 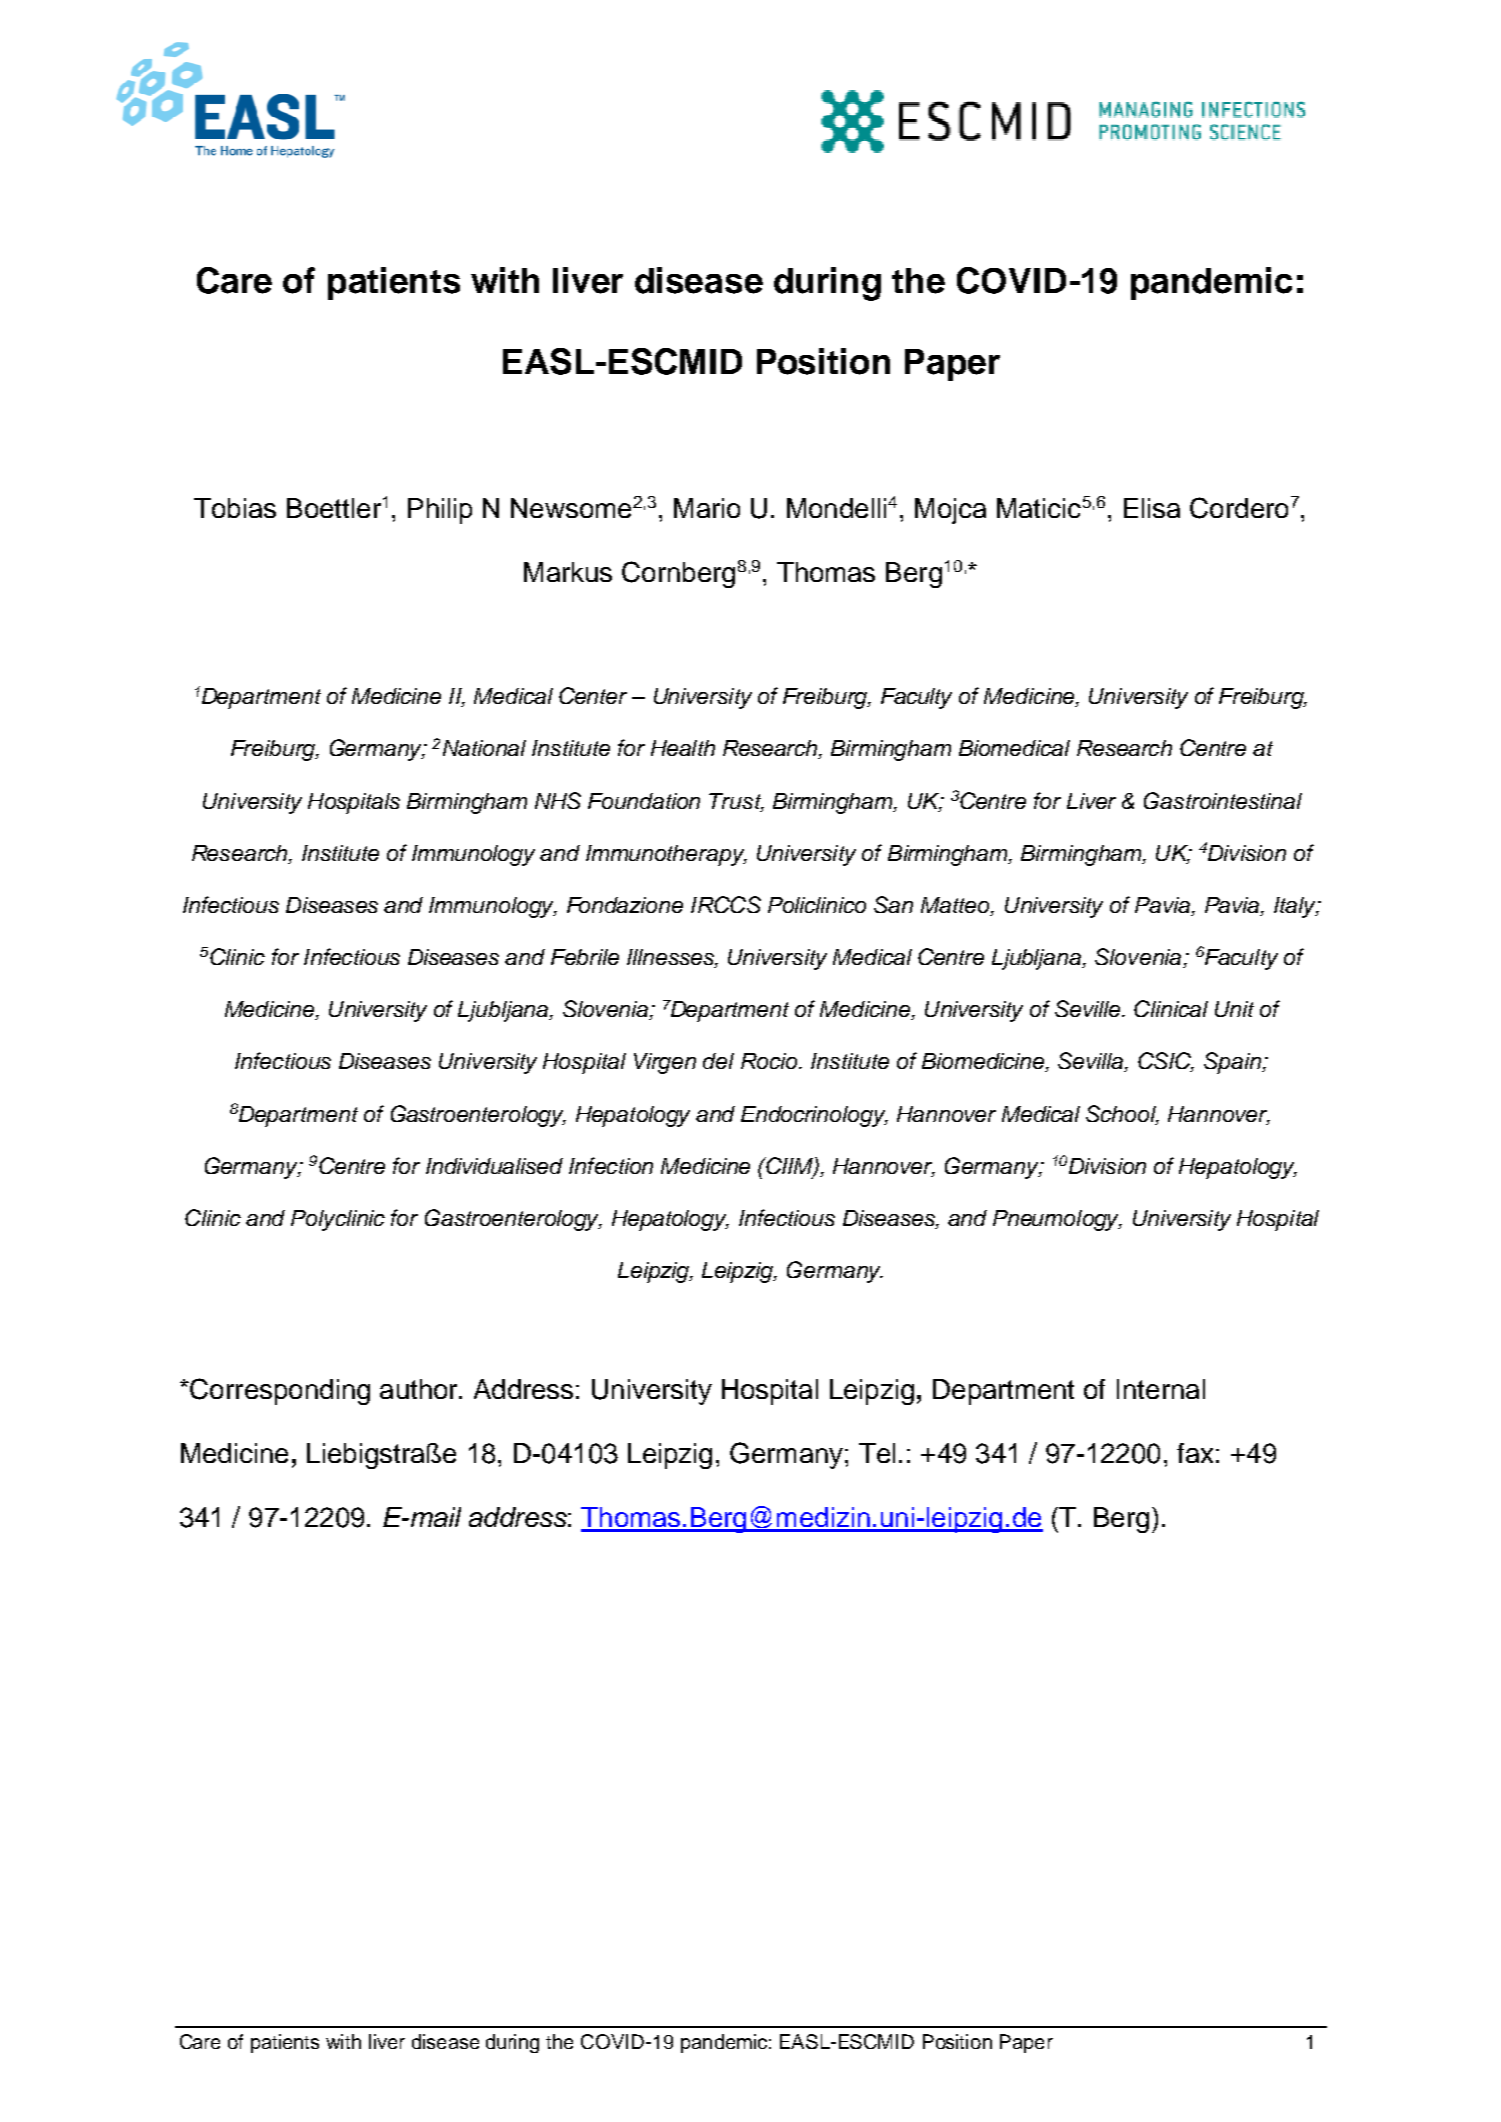 I want to click on Individualised, so click(x=494, y=1166).
